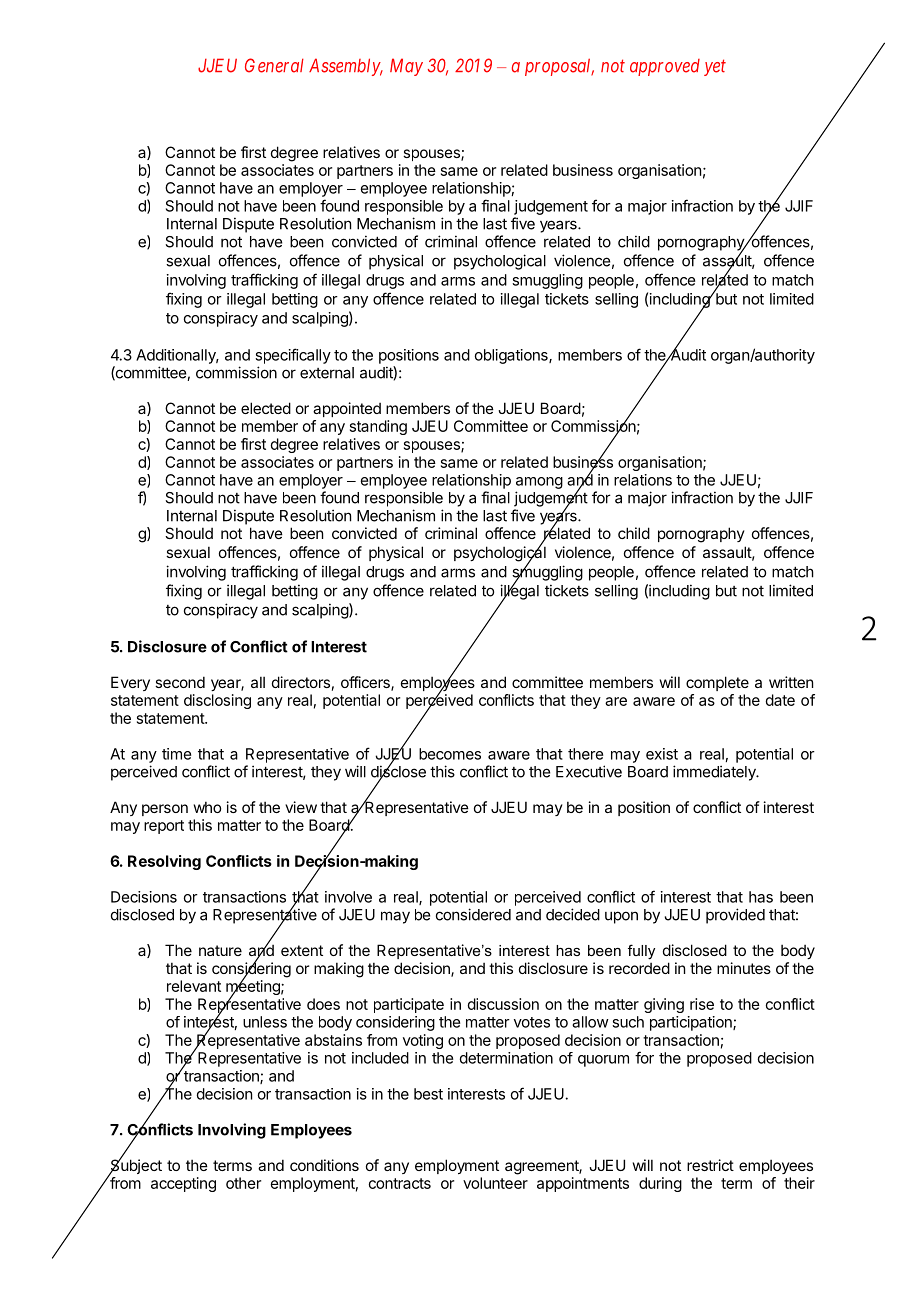  I want to click on volunteer, so click(495, 1183).
